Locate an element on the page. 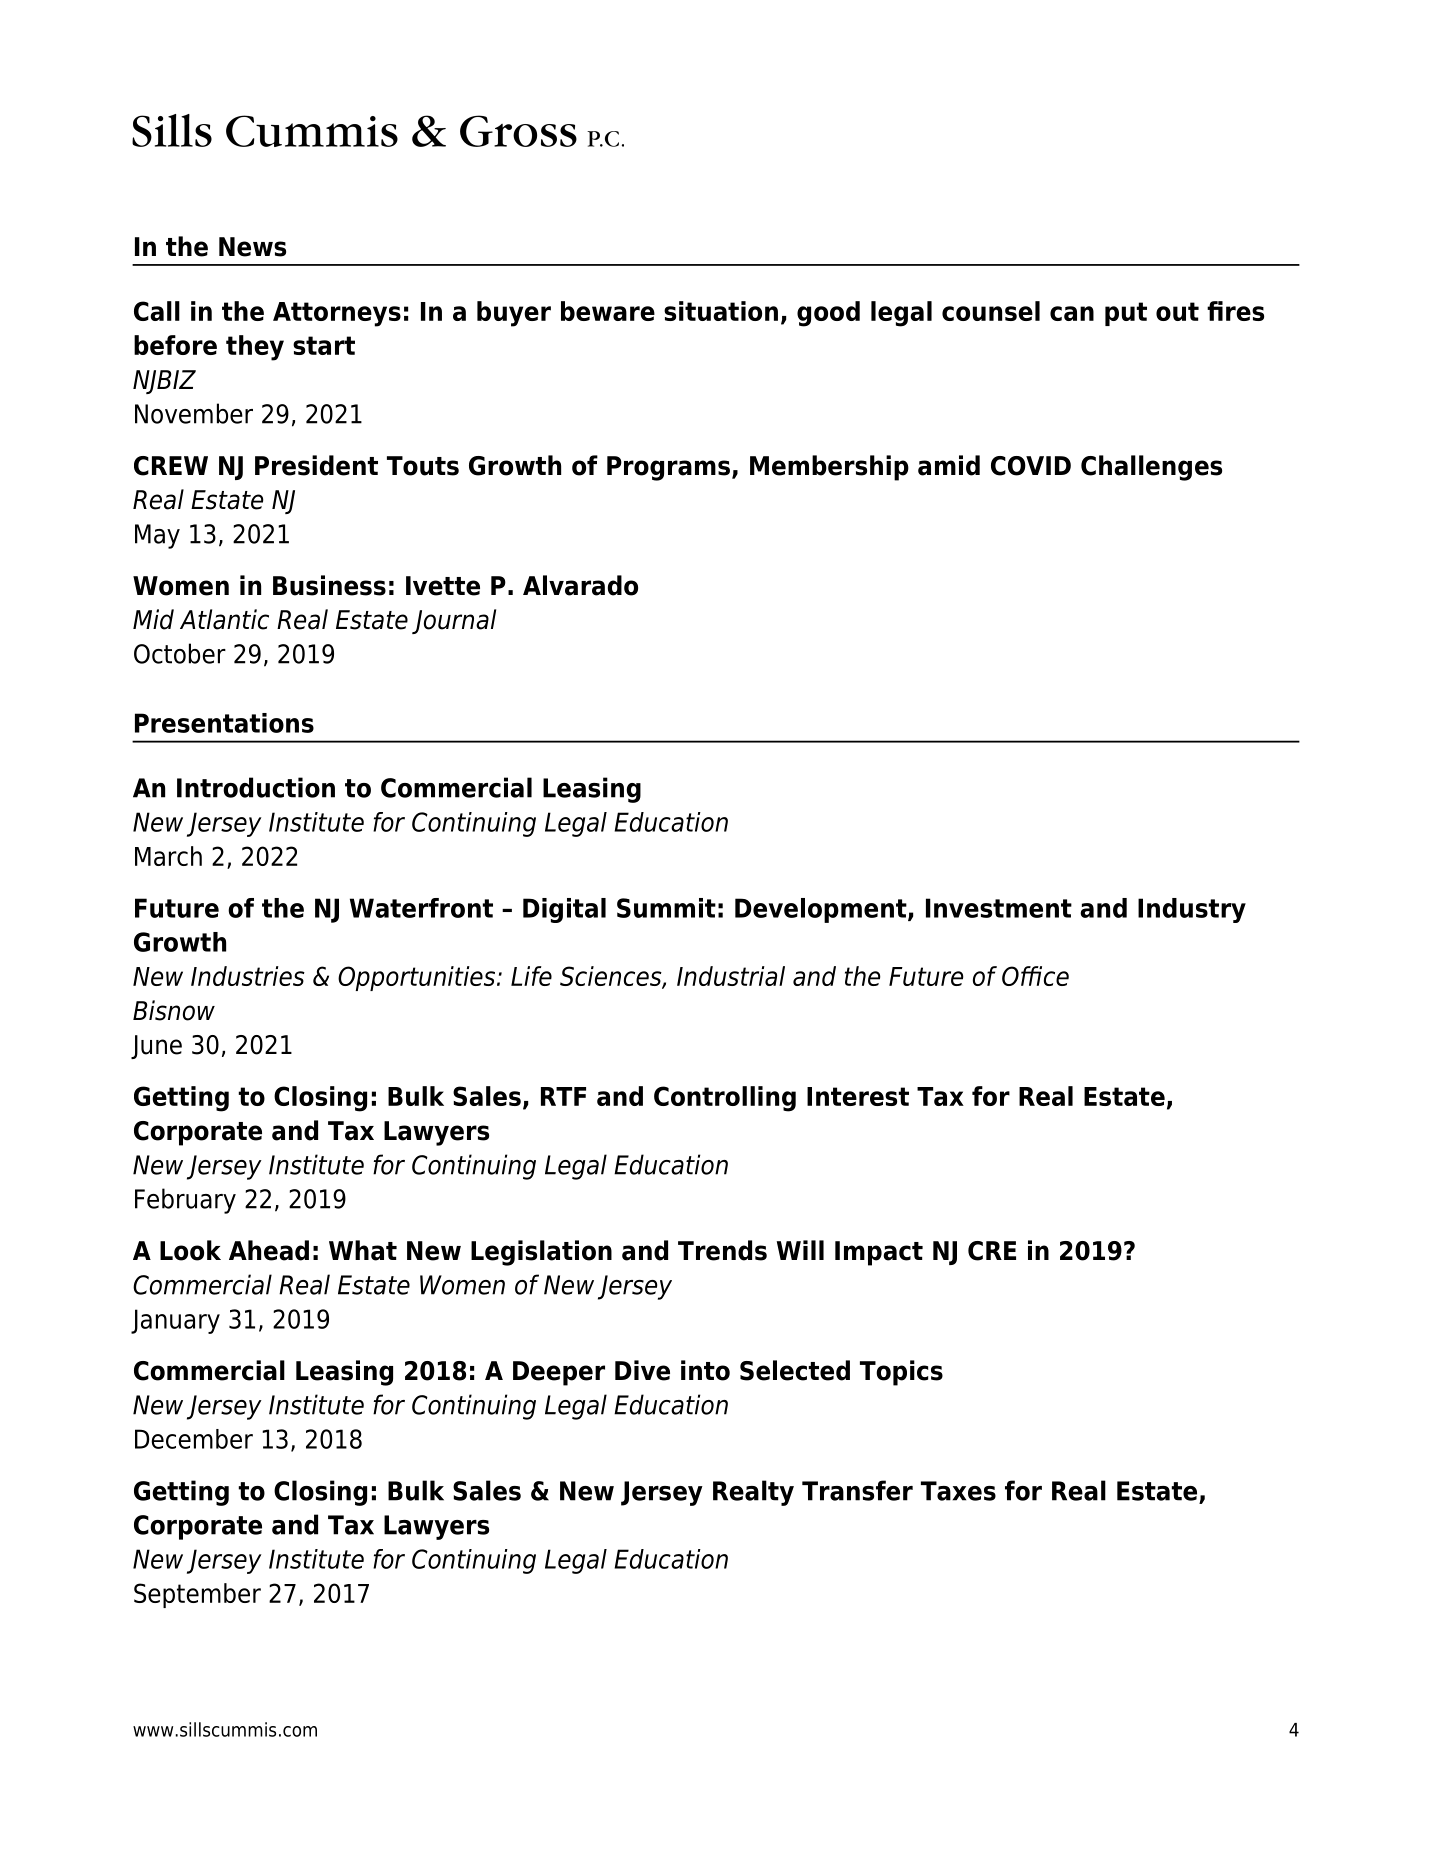 This page has width=1432, height=1854. News is located at coordinates (252, 247).
